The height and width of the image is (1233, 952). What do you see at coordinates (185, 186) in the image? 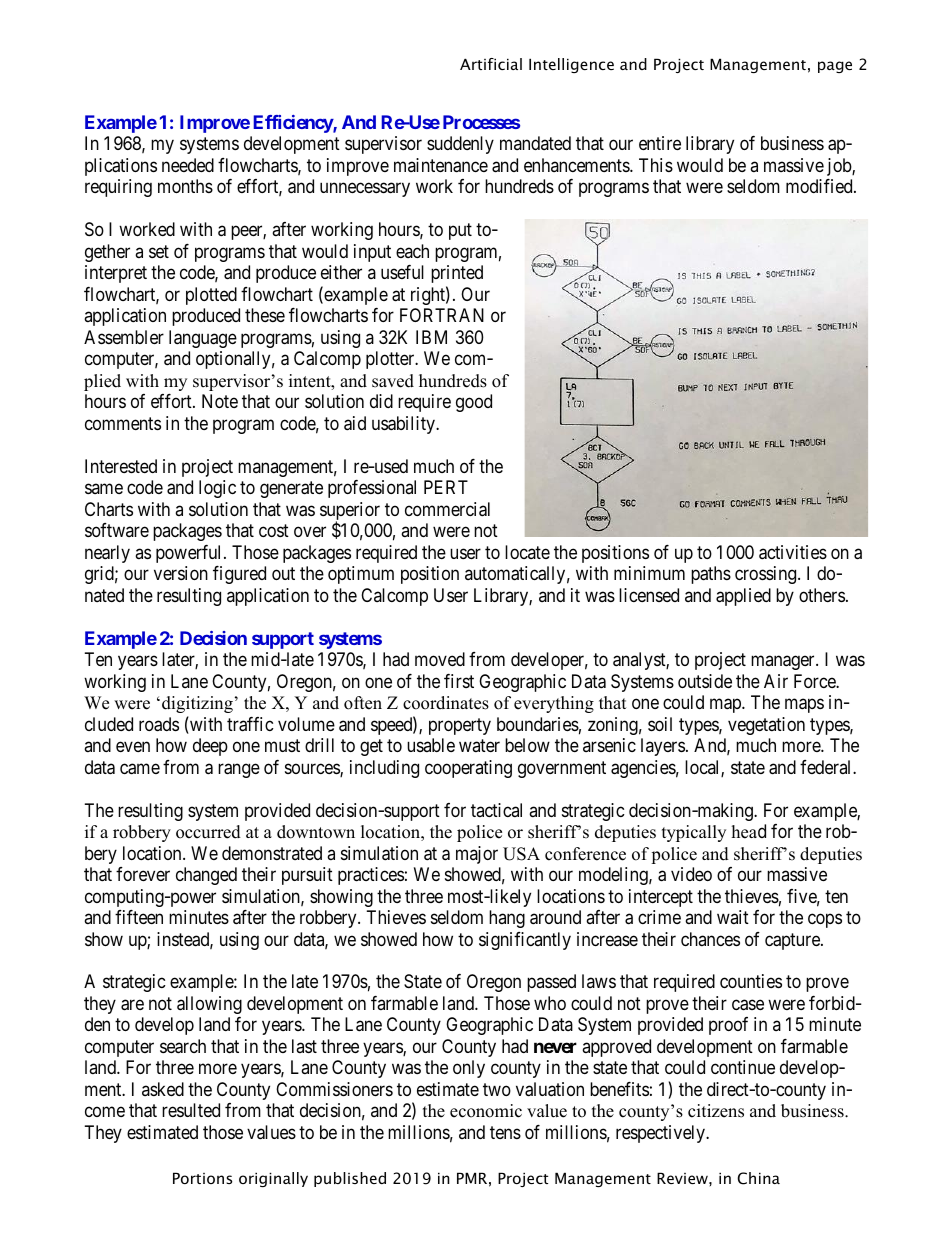
I see `months` at bounding box center [185, 186].
